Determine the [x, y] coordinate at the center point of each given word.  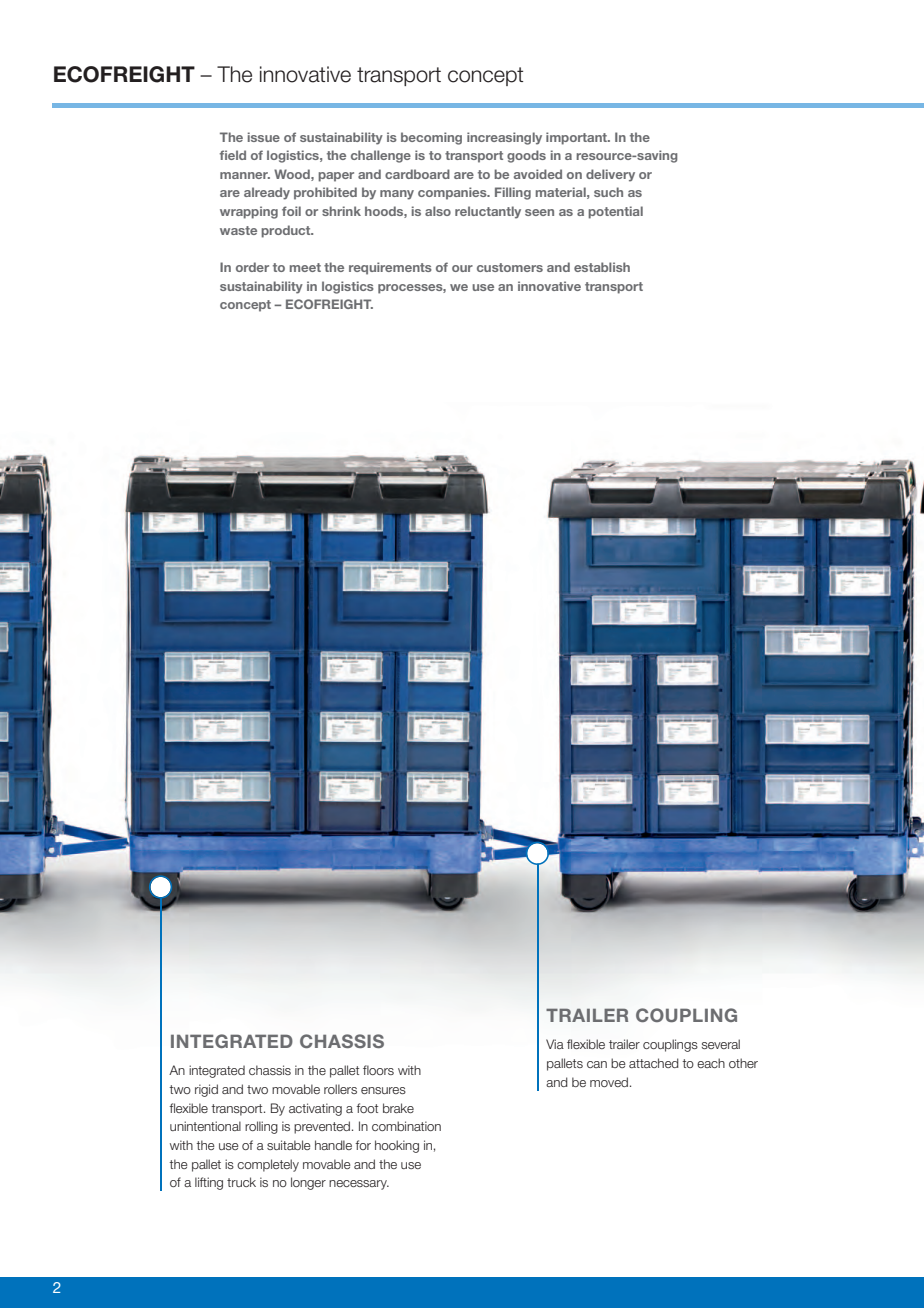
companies [453, 193]
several [721, 1044]
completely [268, 1165]
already [267, 193]
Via [555, 1044]
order [252, 267]
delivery [610, 175]
